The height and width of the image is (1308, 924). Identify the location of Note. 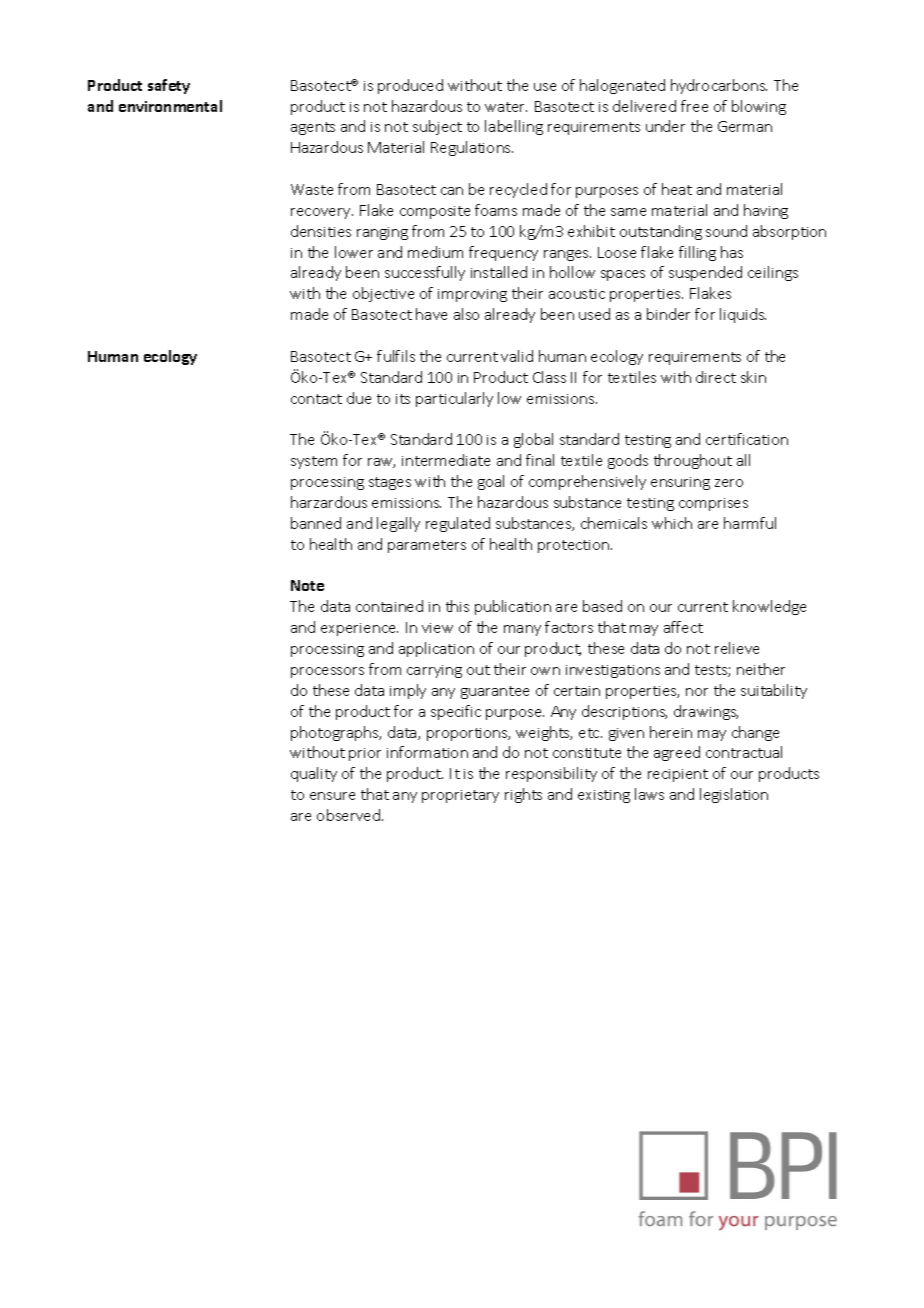
(307, 585).
